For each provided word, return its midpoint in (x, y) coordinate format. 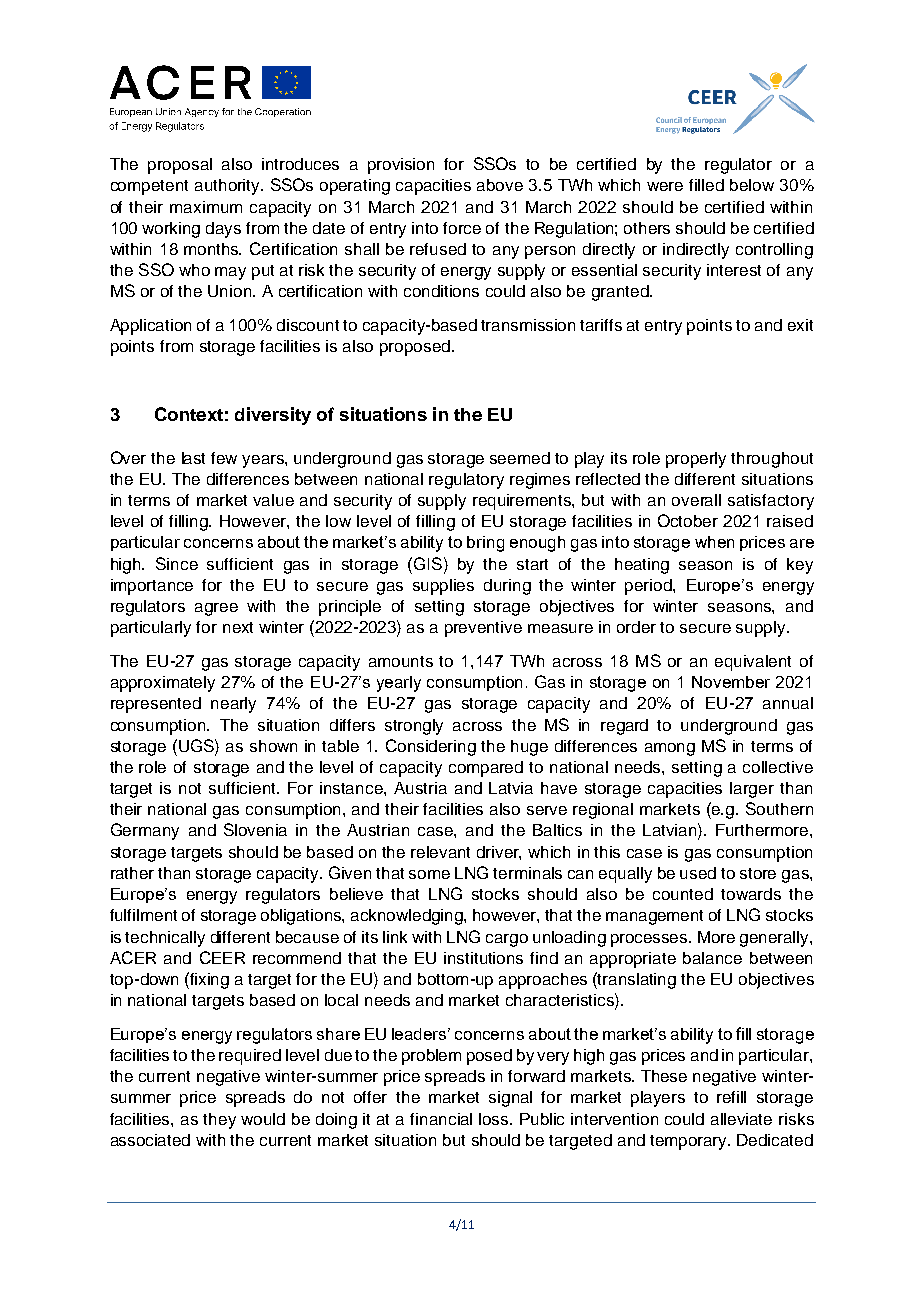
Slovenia (255, 829)
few (224, 458)
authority (229, 187)
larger (752, 790)
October (688, 520)
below (752, 185)
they (219, 1121)
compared (486, 769)
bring (485, 544)
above (500, 185)
